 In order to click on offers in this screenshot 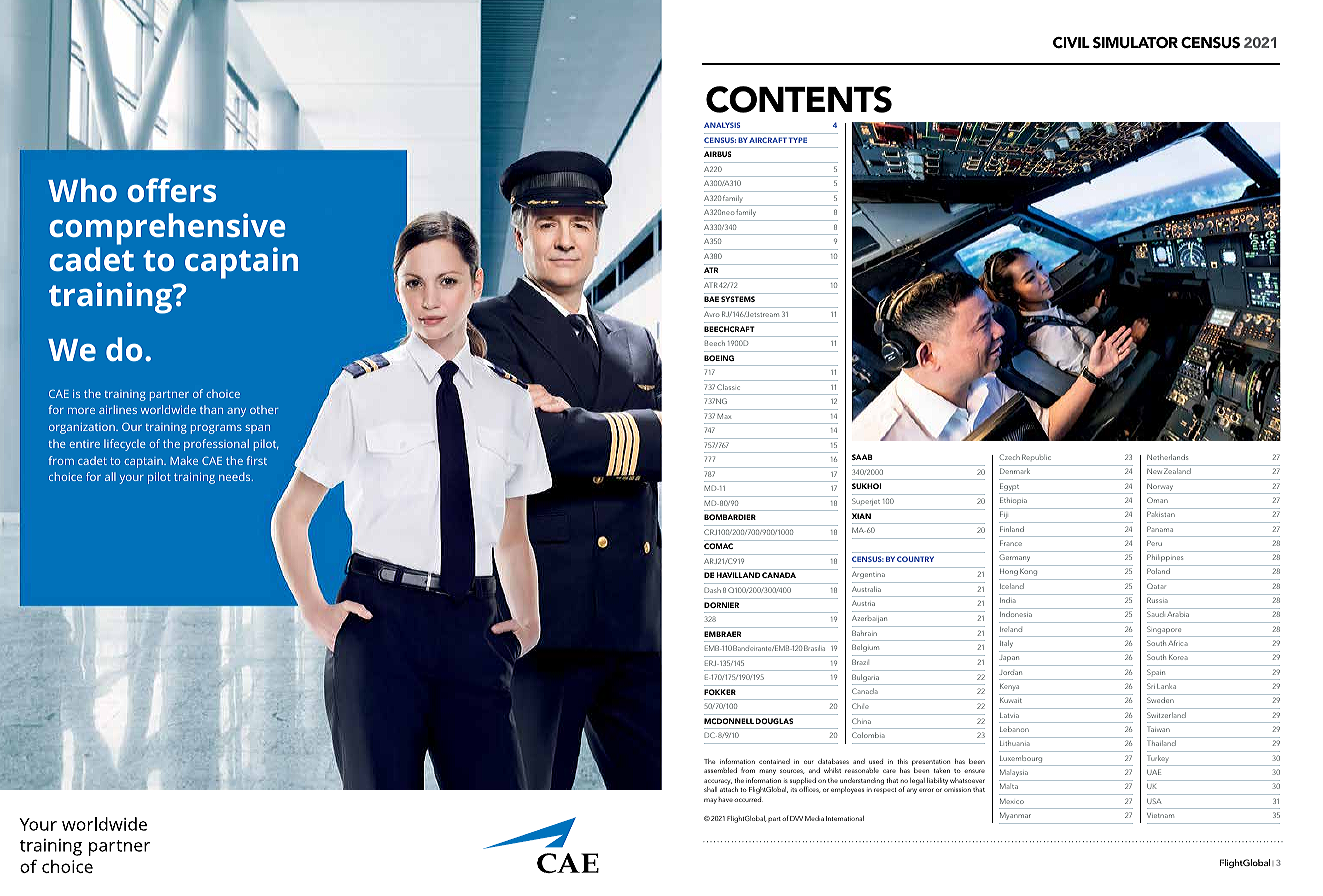, I will do `click(171, 190)`.
